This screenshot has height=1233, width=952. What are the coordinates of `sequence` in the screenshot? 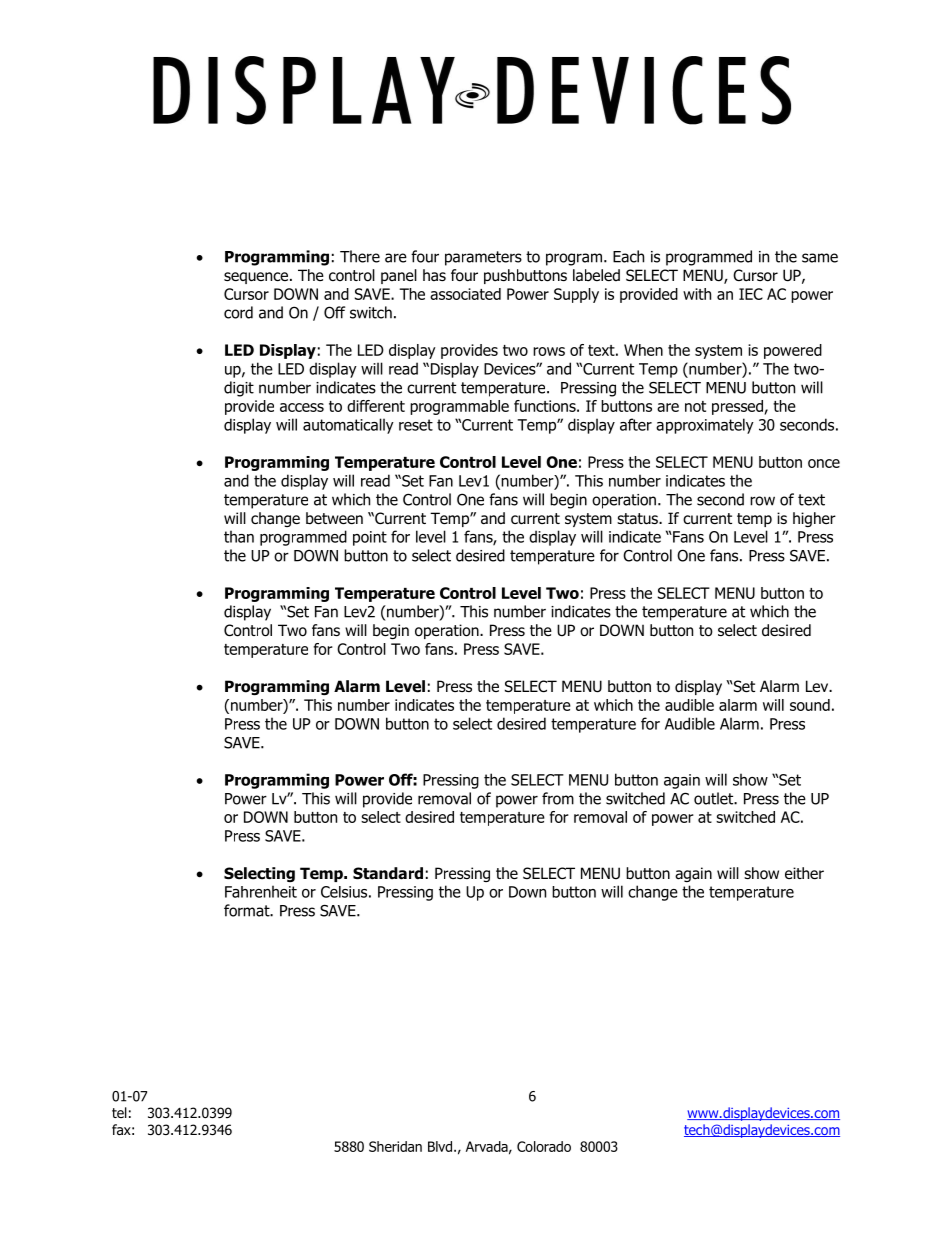 It's located at (256, 278).
